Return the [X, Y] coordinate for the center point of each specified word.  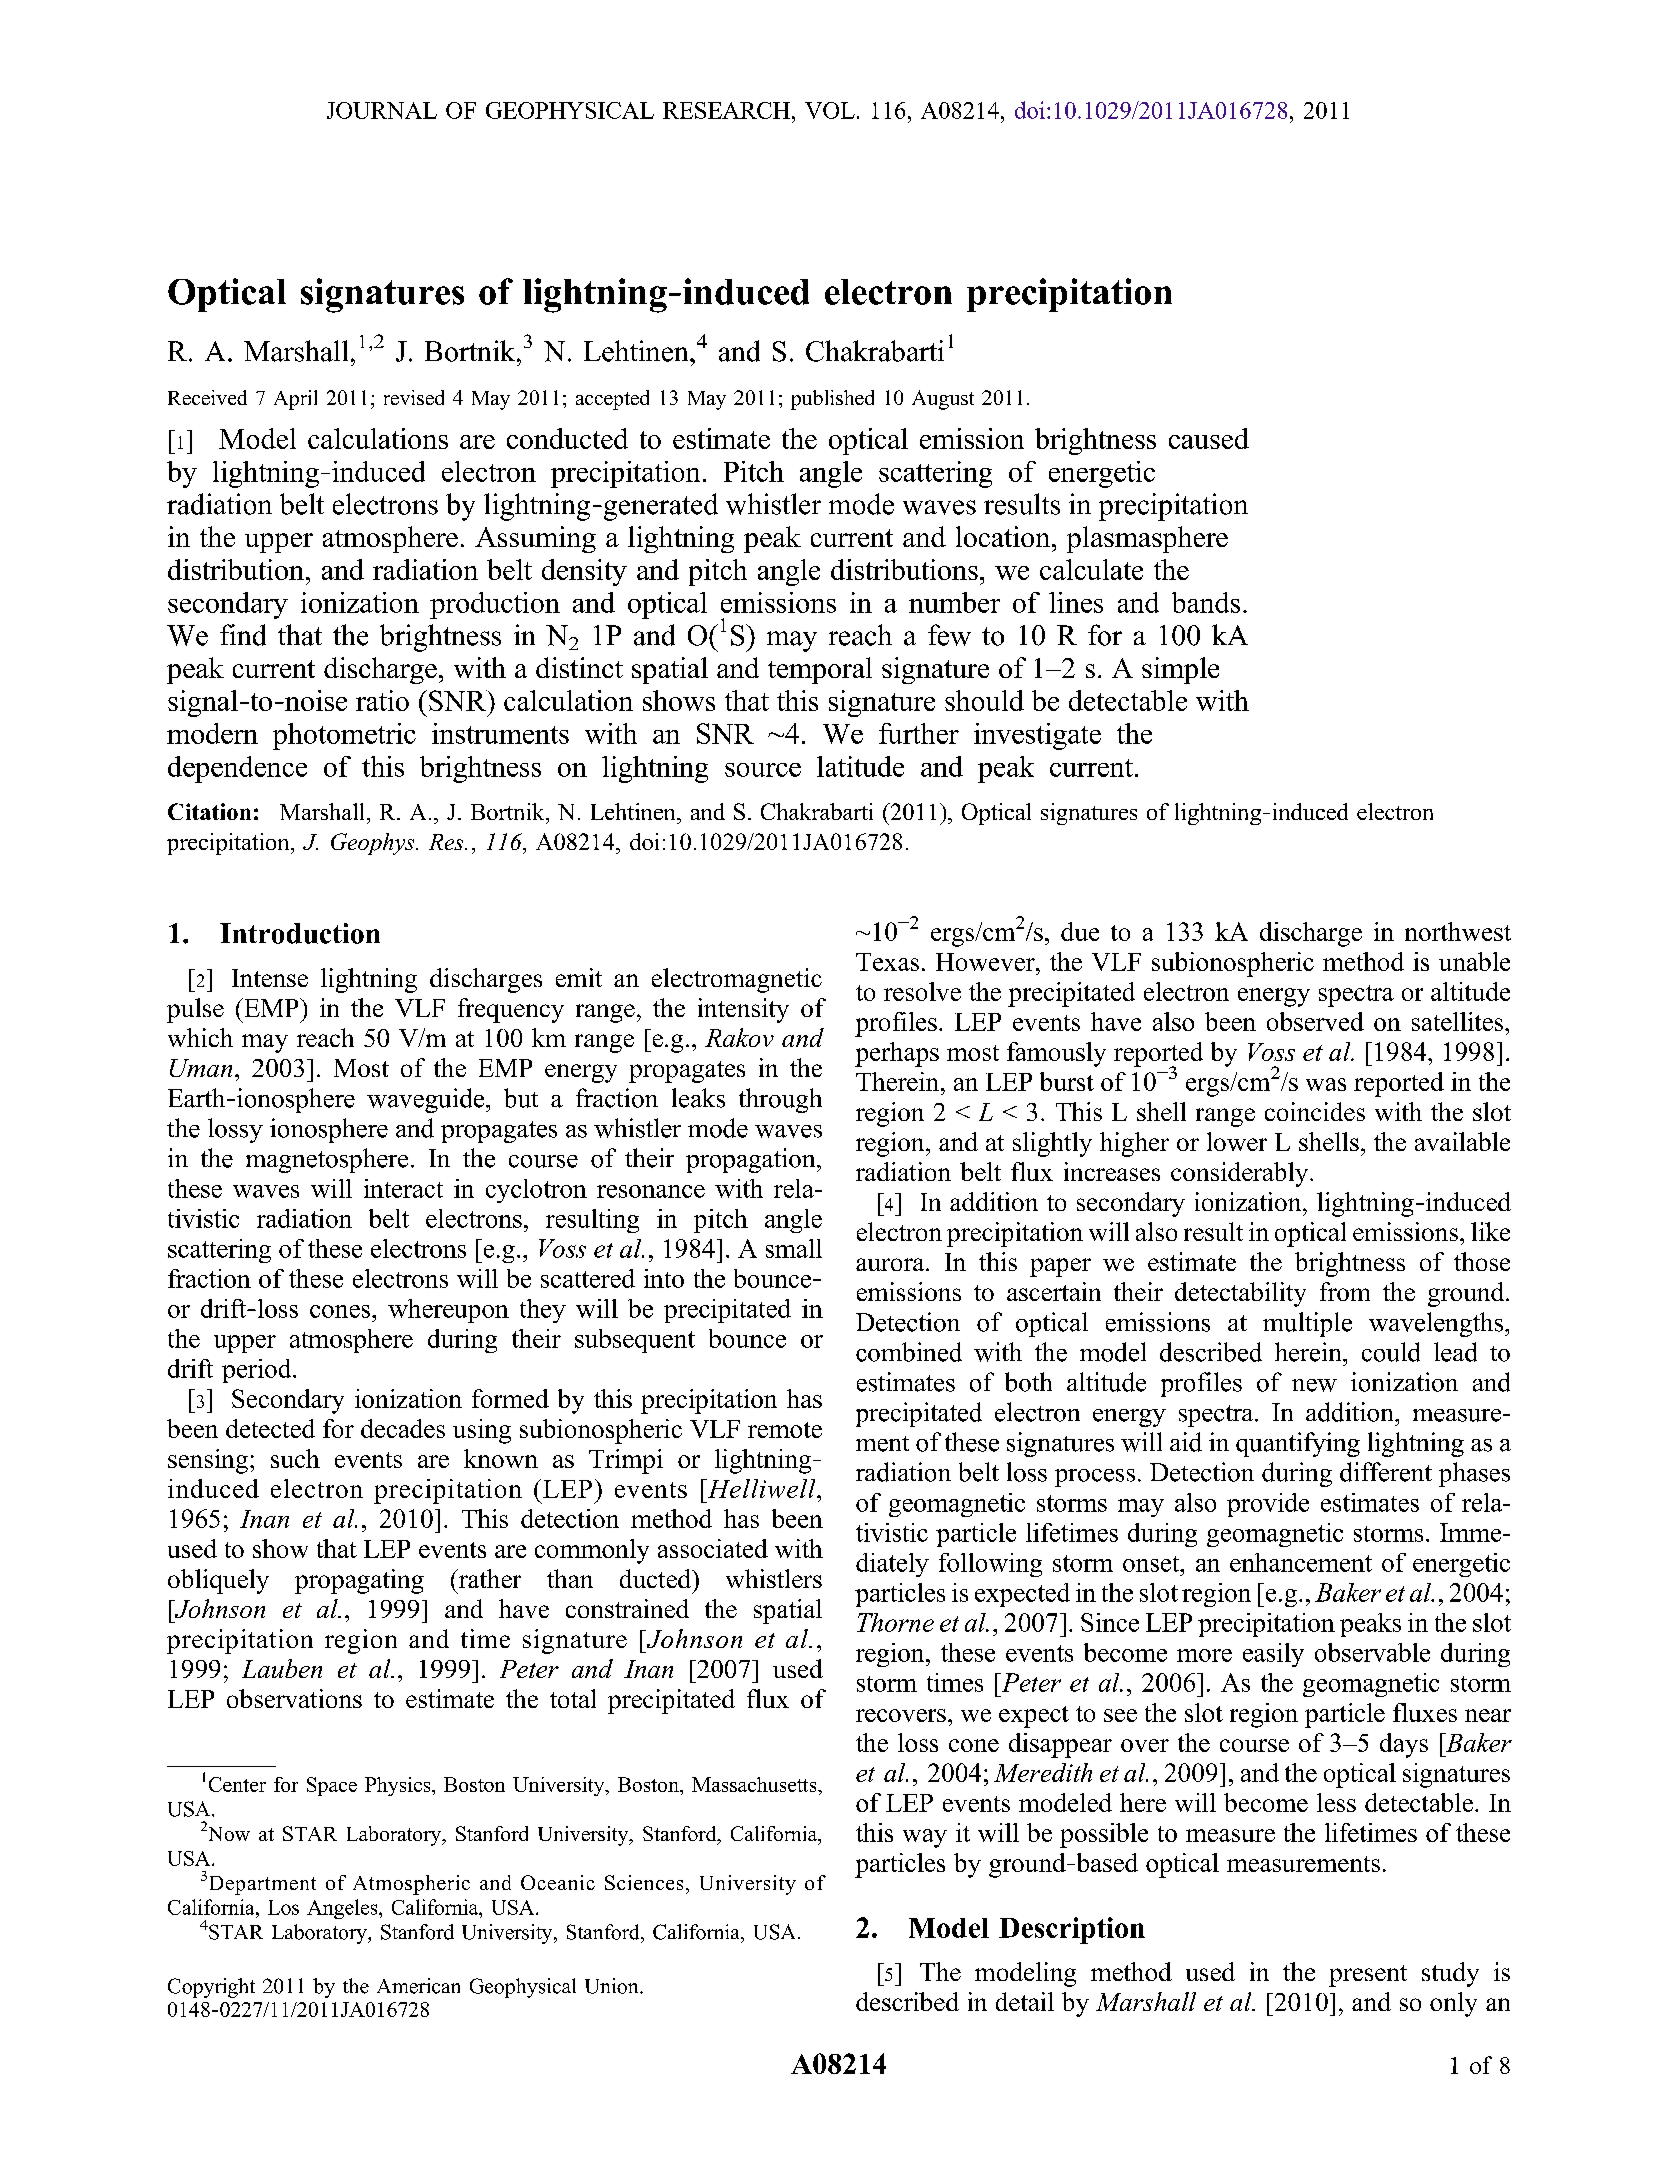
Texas [887, 962]
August [943, 400]
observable [1372, 1652]
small [794, 1248]
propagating [359, 1581]
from [1345, 1291]
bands [1206, 602]
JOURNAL [382, 110]
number [954, 602]
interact [403, 1188]
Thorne [895, 1622]
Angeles [343, 1909]
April [295, 400]
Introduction [300, 933]
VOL [830, 110]
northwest [1458, 931]
